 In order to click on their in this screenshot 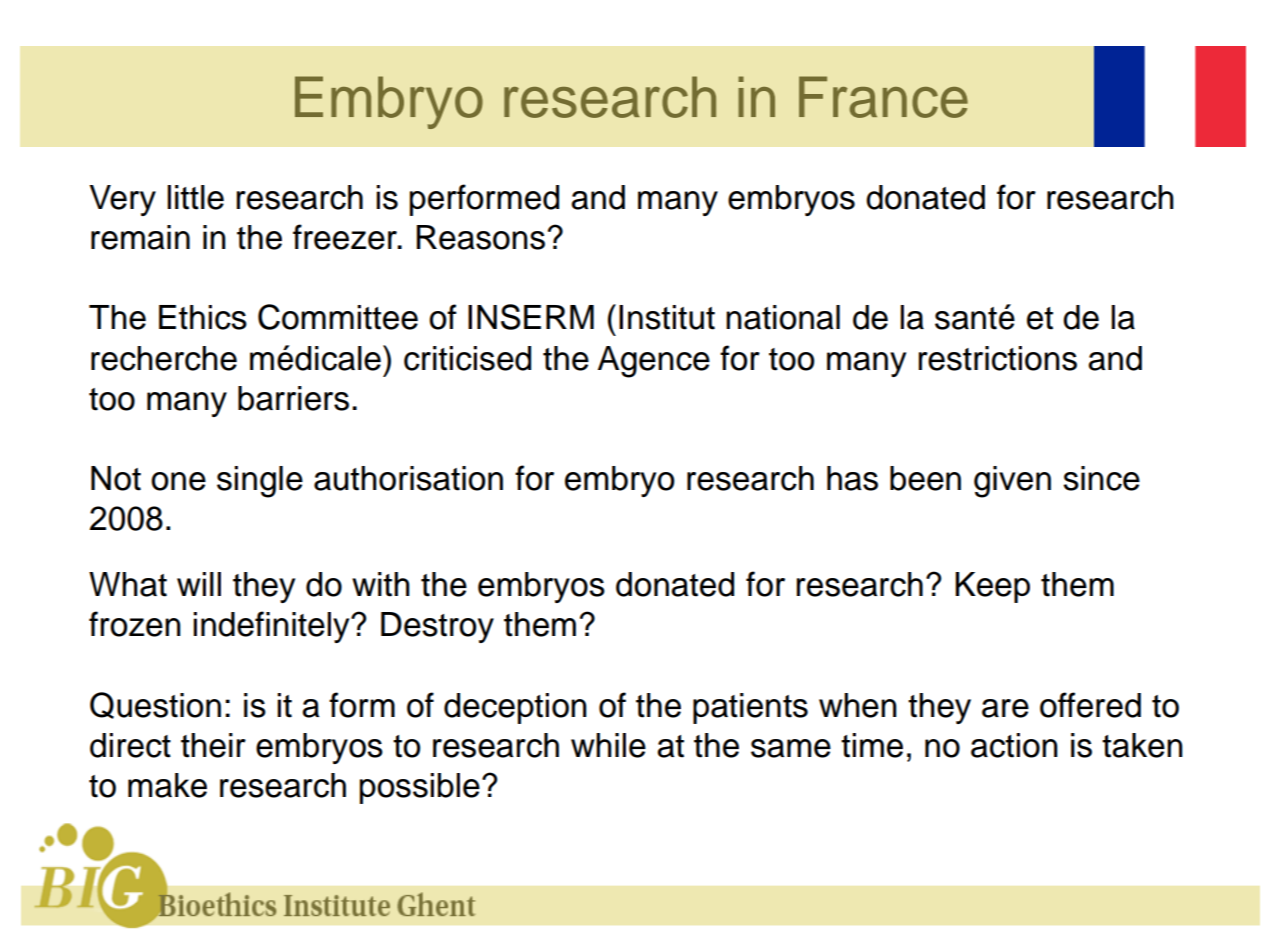, I will do `click(213, 745)`.
